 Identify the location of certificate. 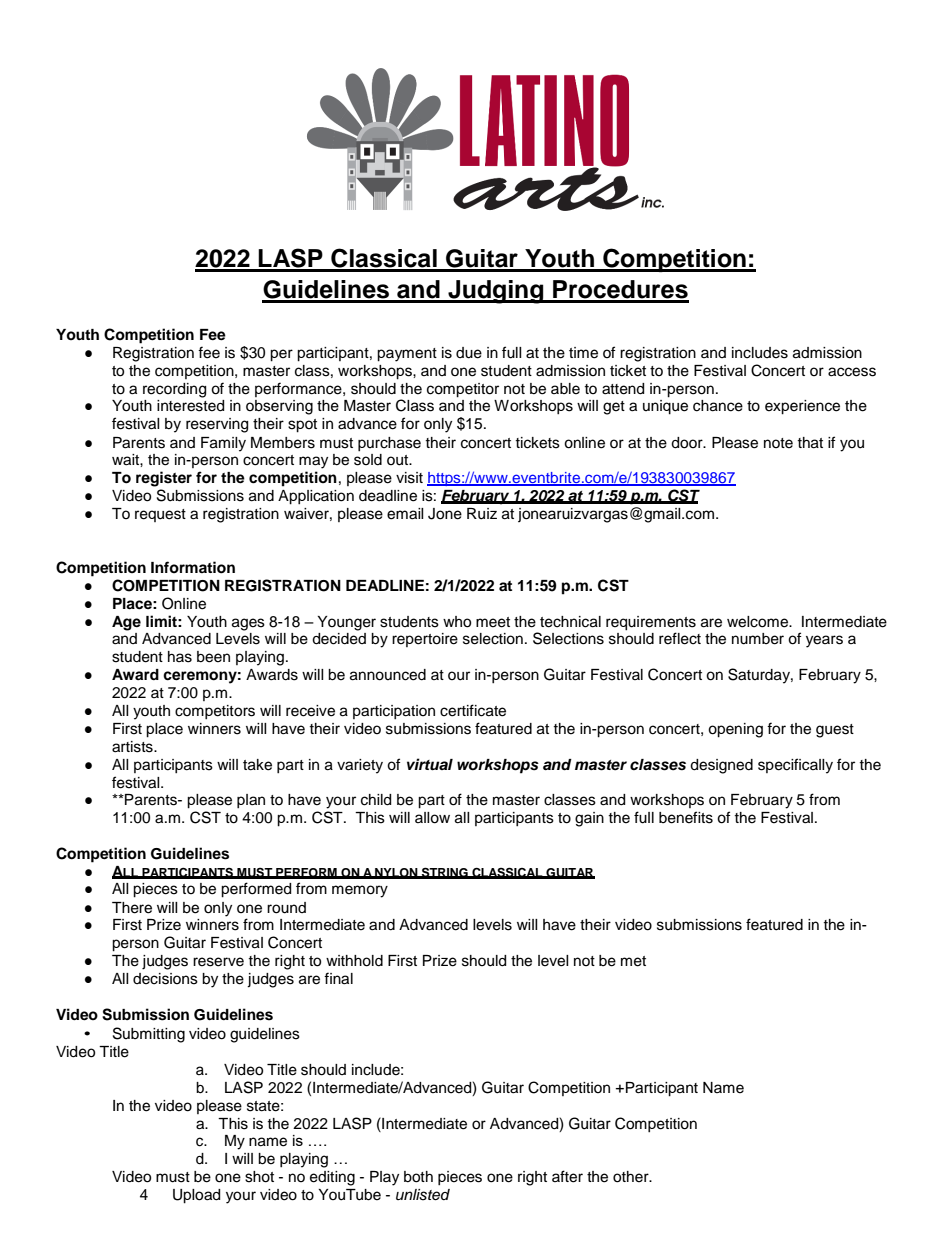
(473, 710).
